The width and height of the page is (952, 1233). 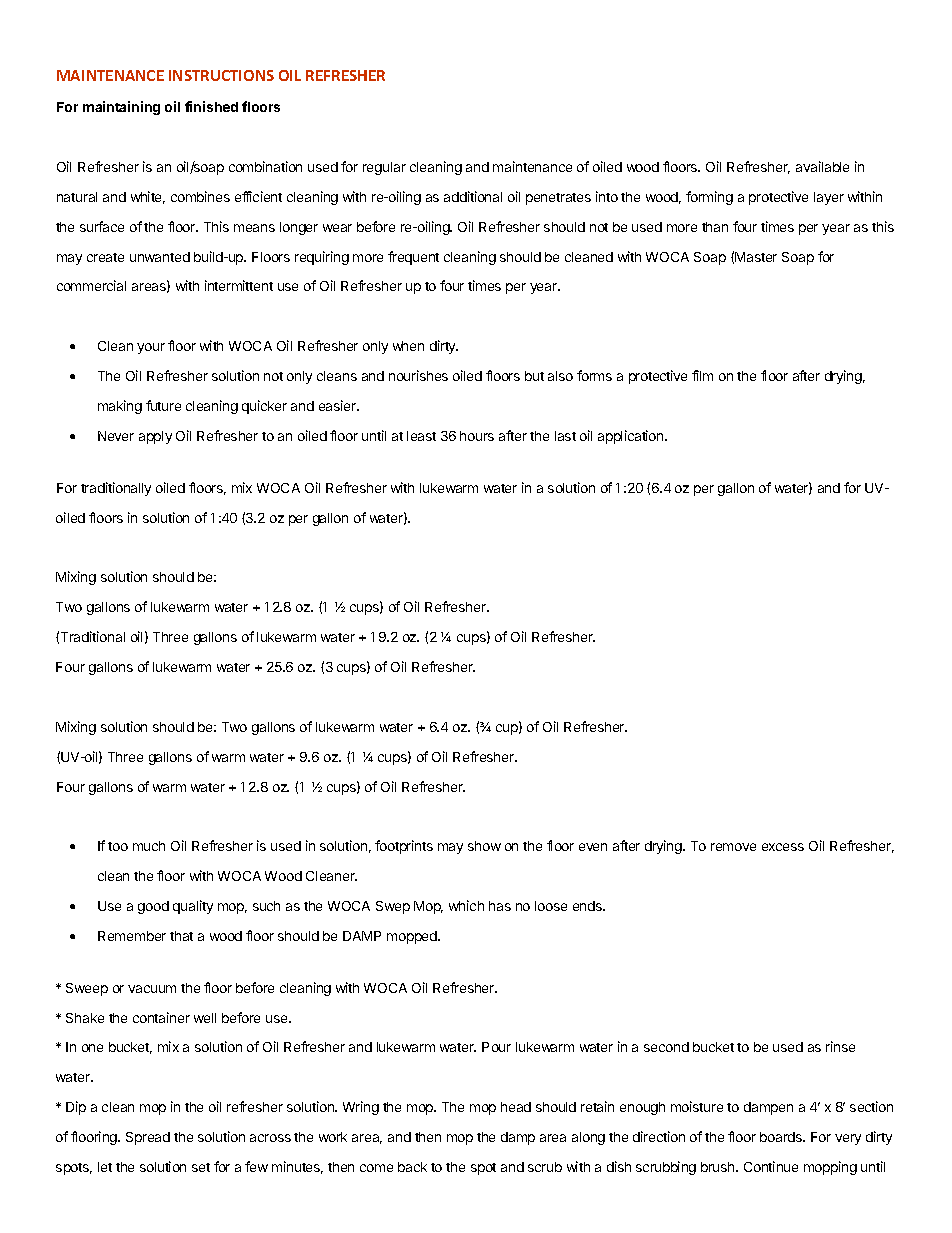 What do you see at coordinates (632, 437) in the page?
I see `application` at bounding box center [632, 437].
